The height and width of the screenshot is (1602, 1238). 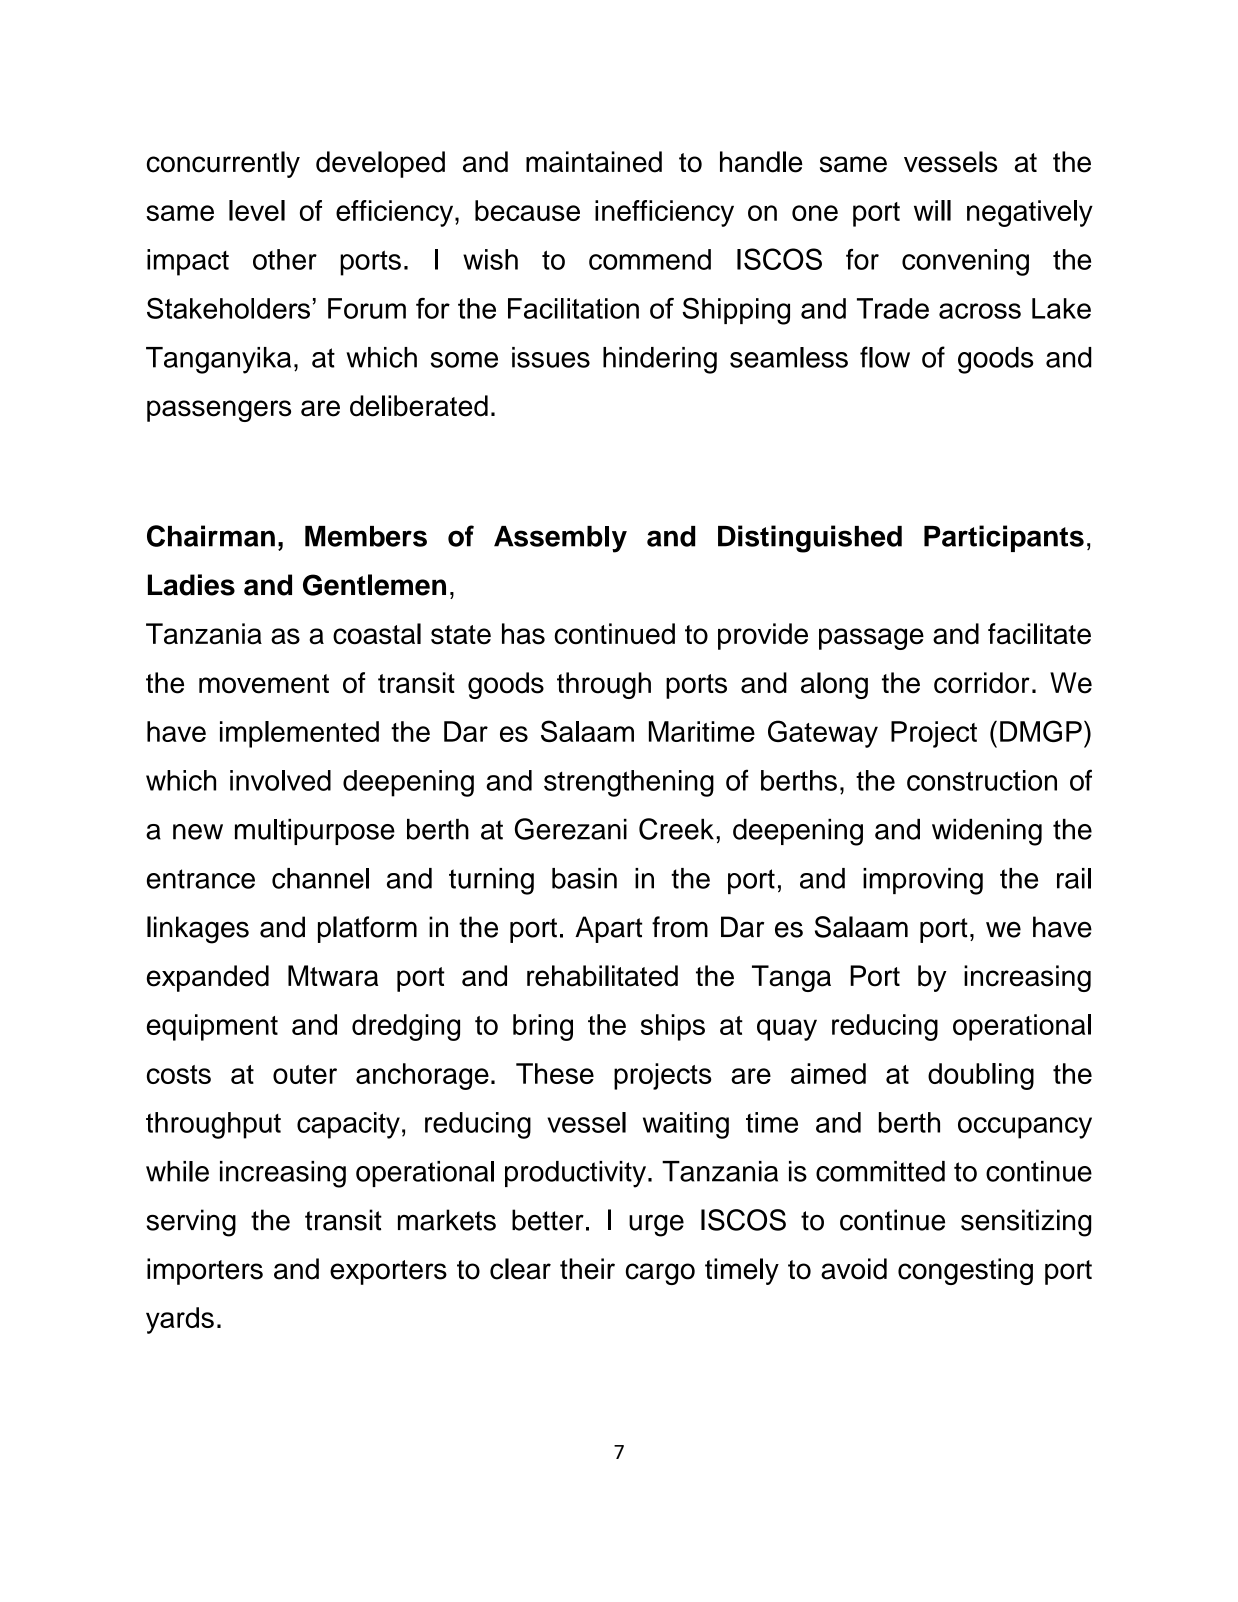 What do you see at coordinates (299, 734) in the screenshot?
I see `implemented` at bounding box center [299, 734].
